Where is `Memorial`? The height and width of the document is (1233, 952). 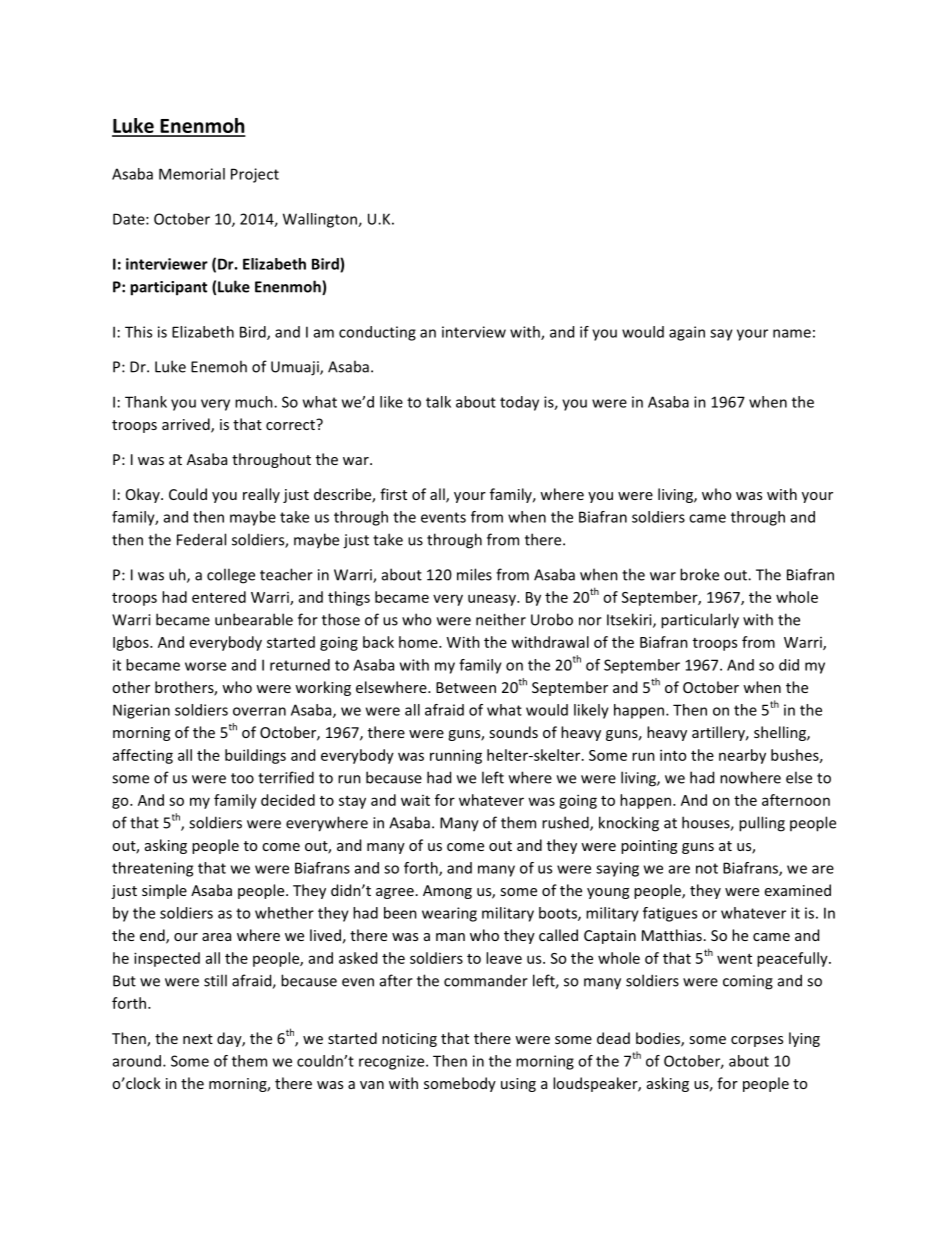
Memorial is located at coordinates (192, 174).
